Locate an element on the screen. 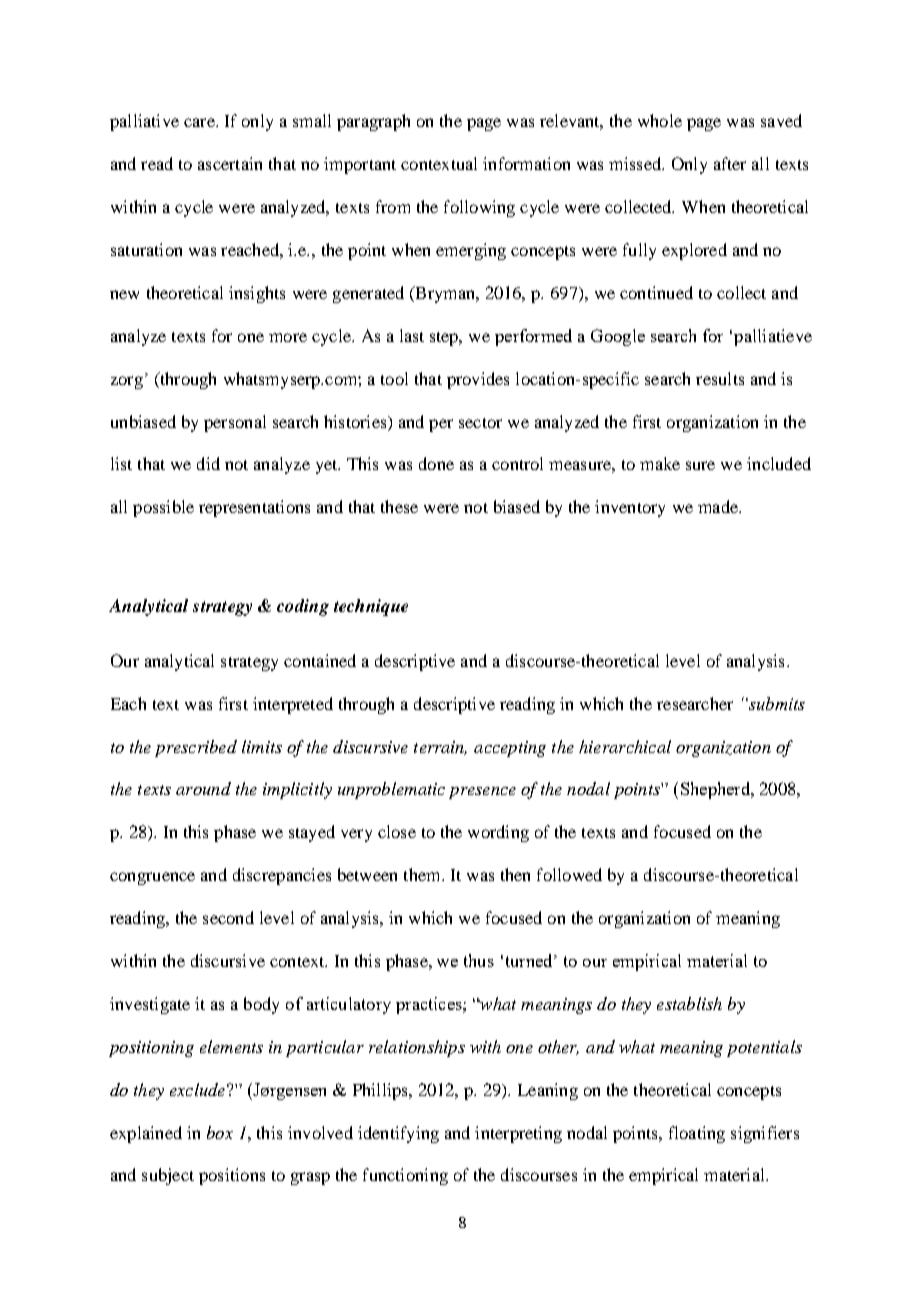 This screenshot has width=924, height=1308. box is located at coordinates (220, 1132).
